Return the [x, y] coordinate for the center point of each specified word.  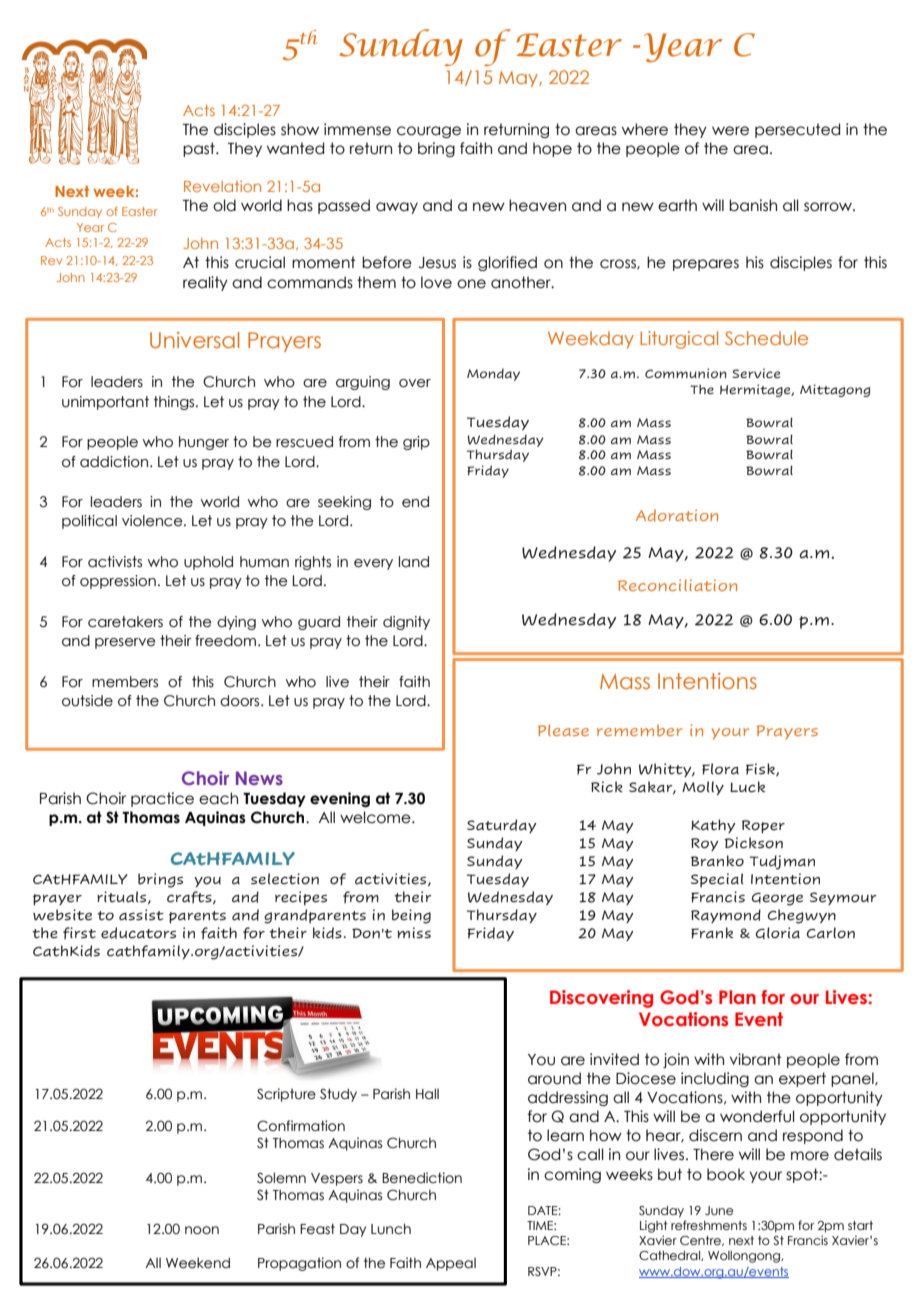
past [200, 149]
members [125, 682]
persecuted [797, 130]
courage [429, 132]
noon [202, 1230]
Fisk [761, 769]
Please [563, 730]
